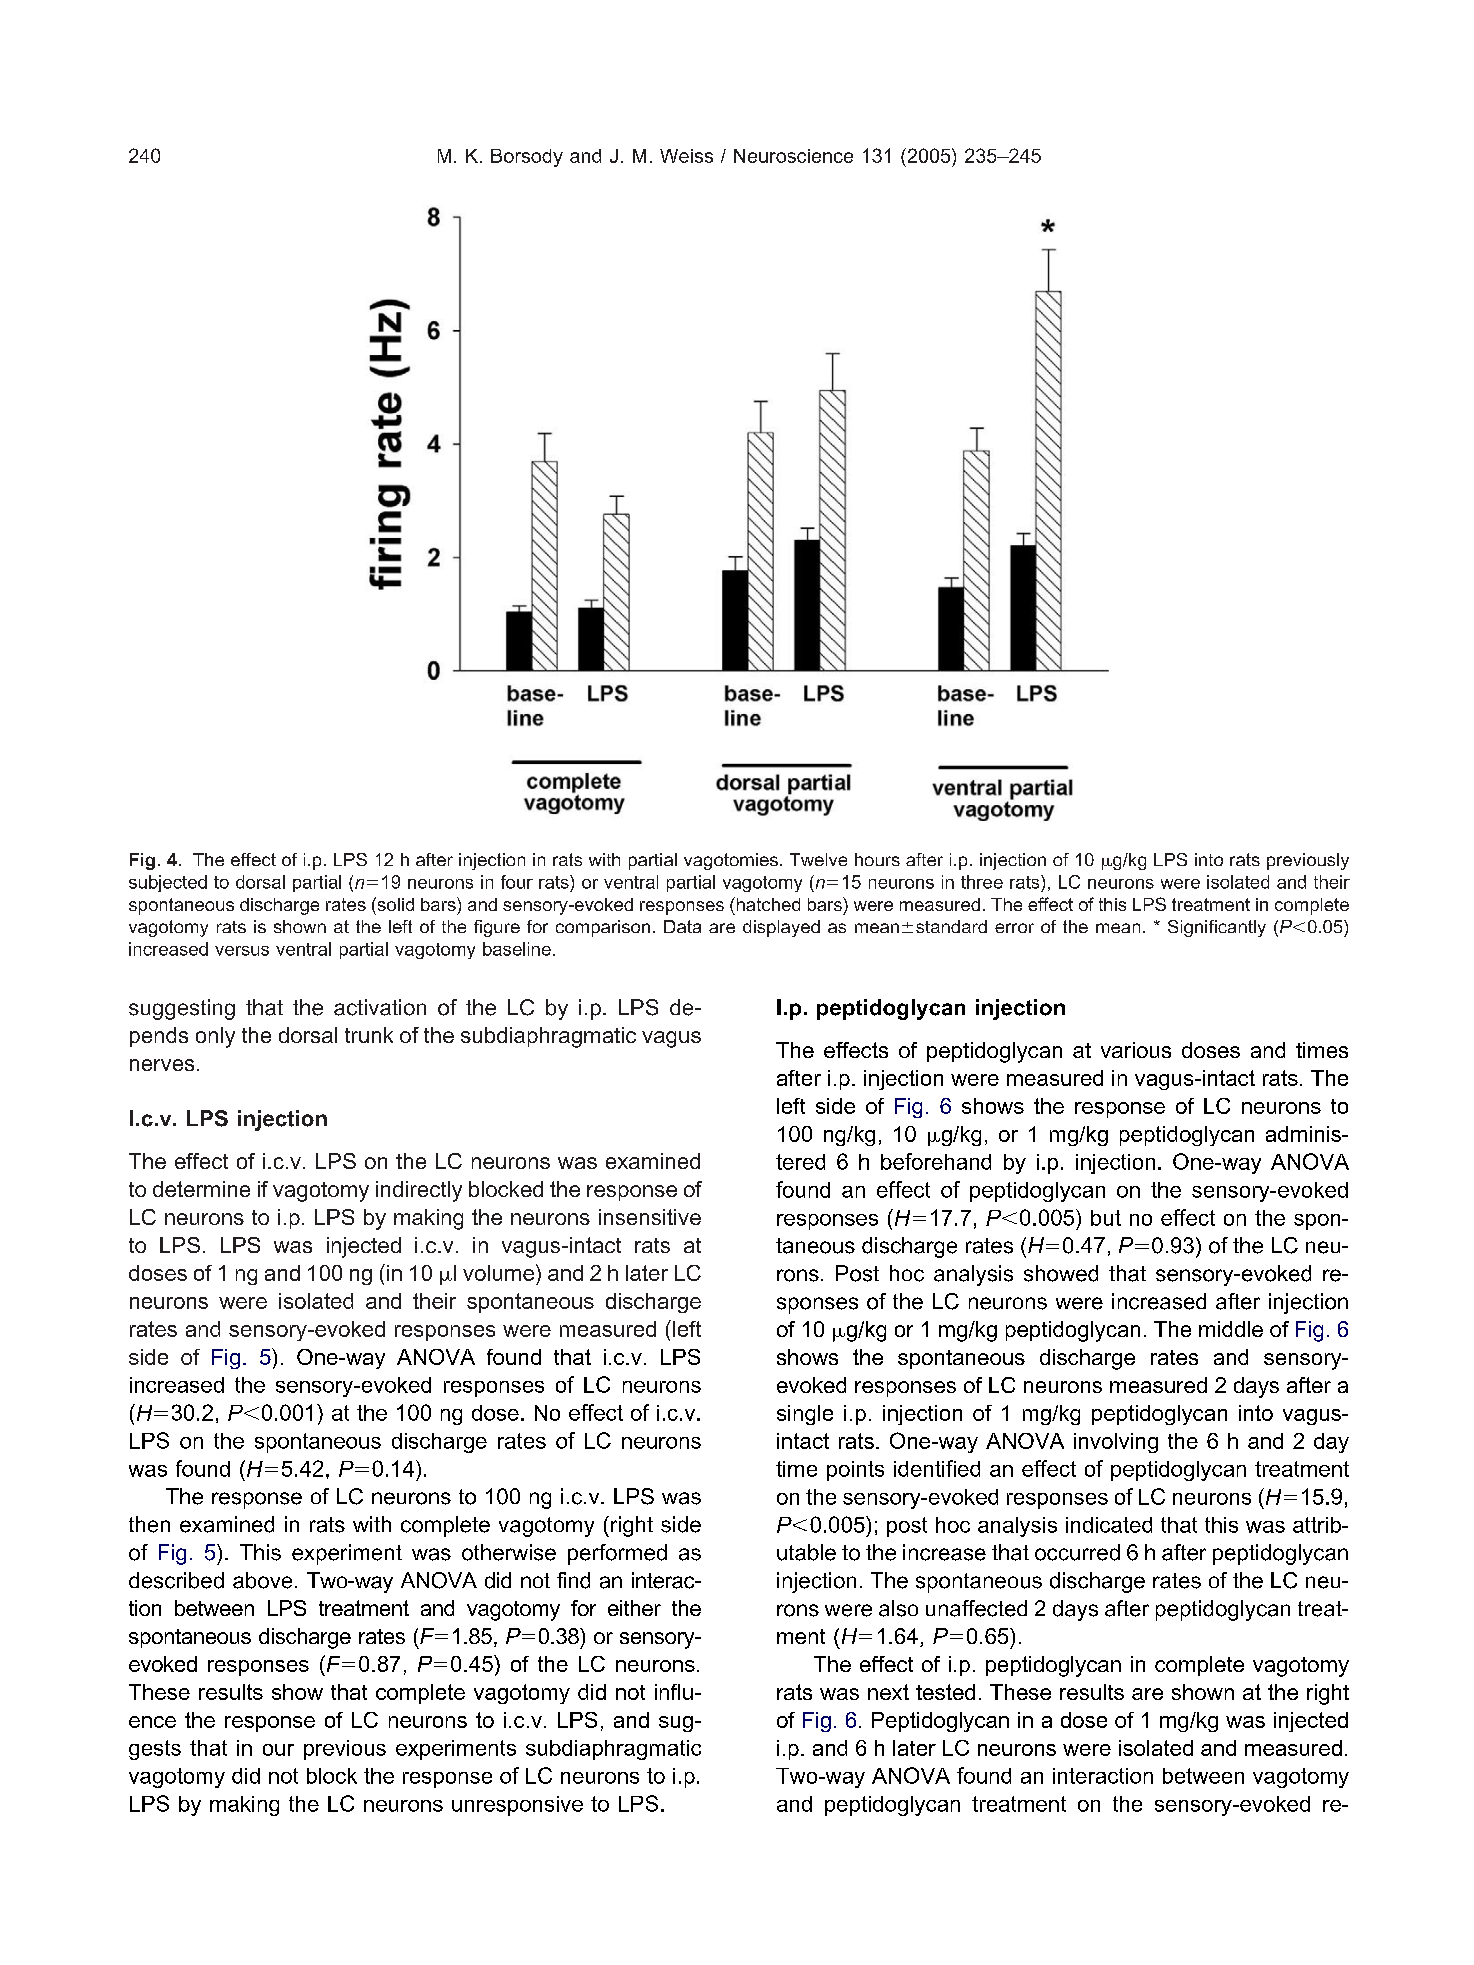 The height and width of the page is (1965, 1474). I want to click on subjected, so click(168, 883).
